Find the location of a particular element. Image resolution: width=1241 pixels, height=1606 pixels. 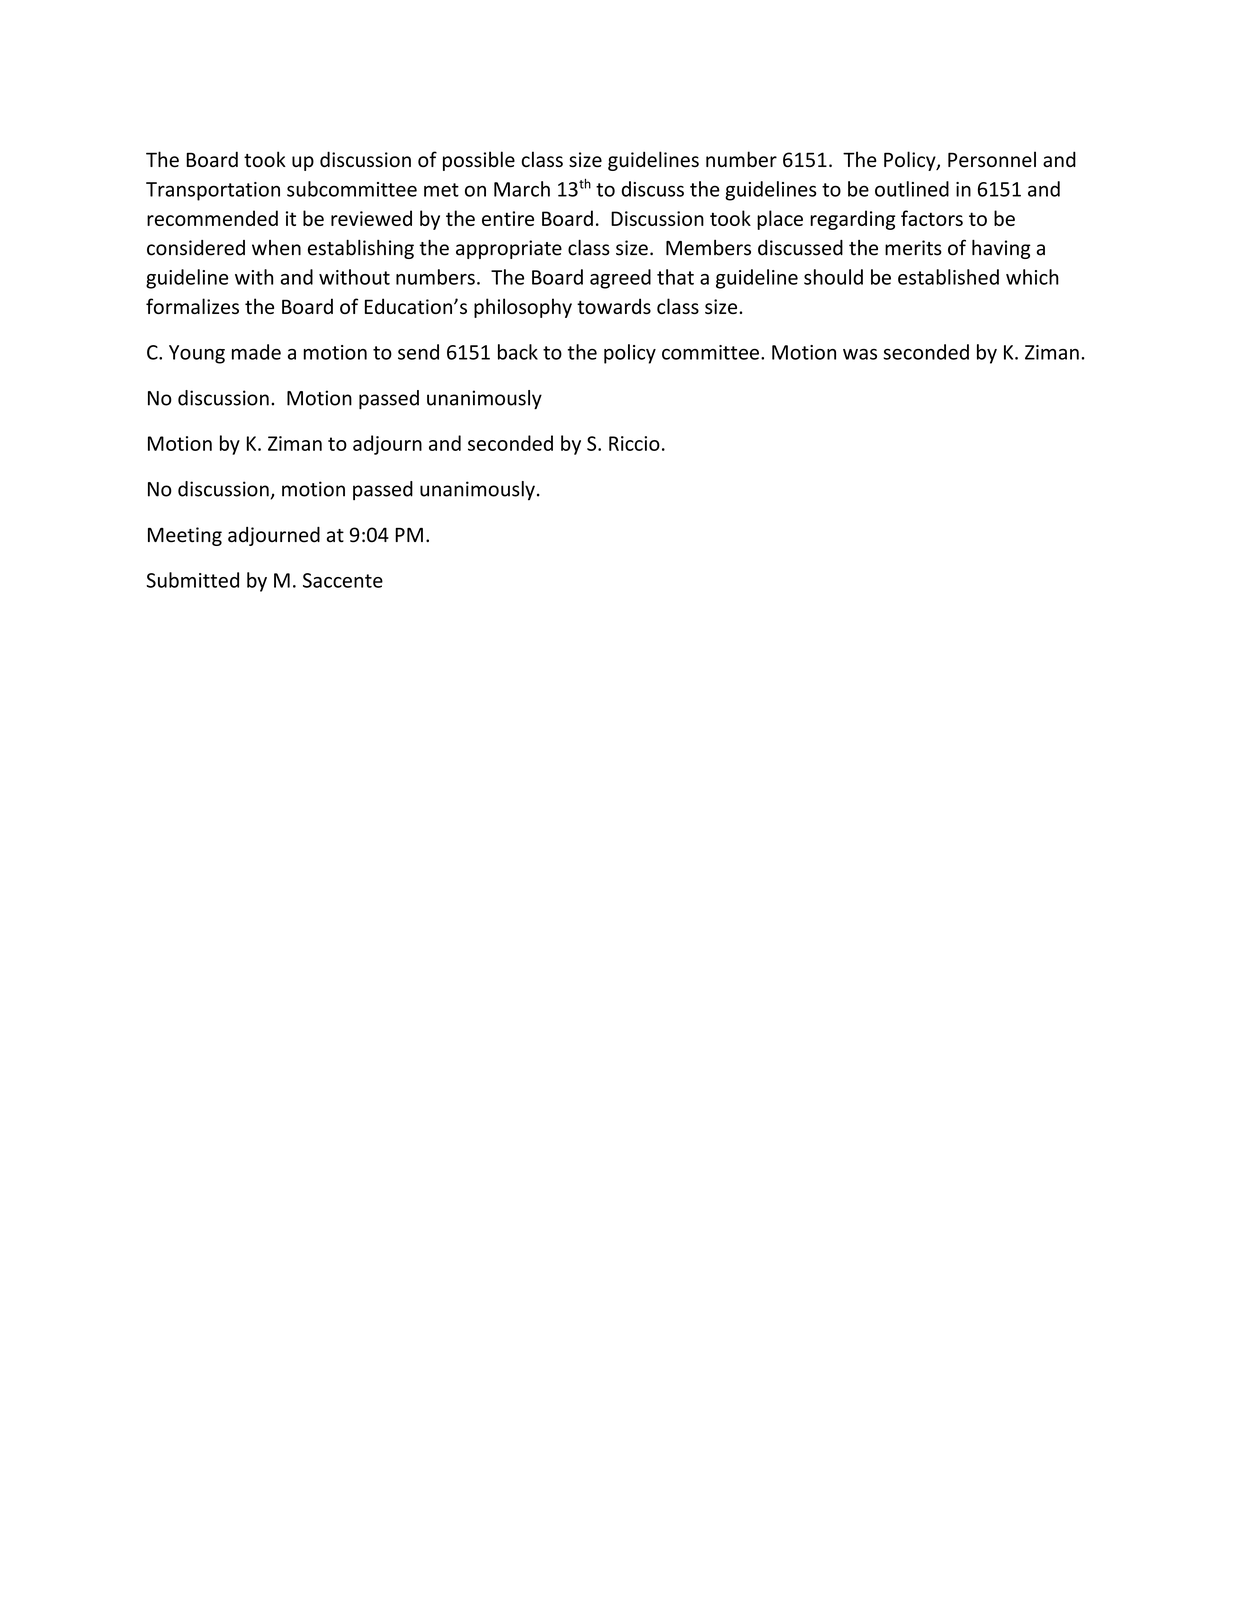

agreed is located at coordinates (620, 279).
